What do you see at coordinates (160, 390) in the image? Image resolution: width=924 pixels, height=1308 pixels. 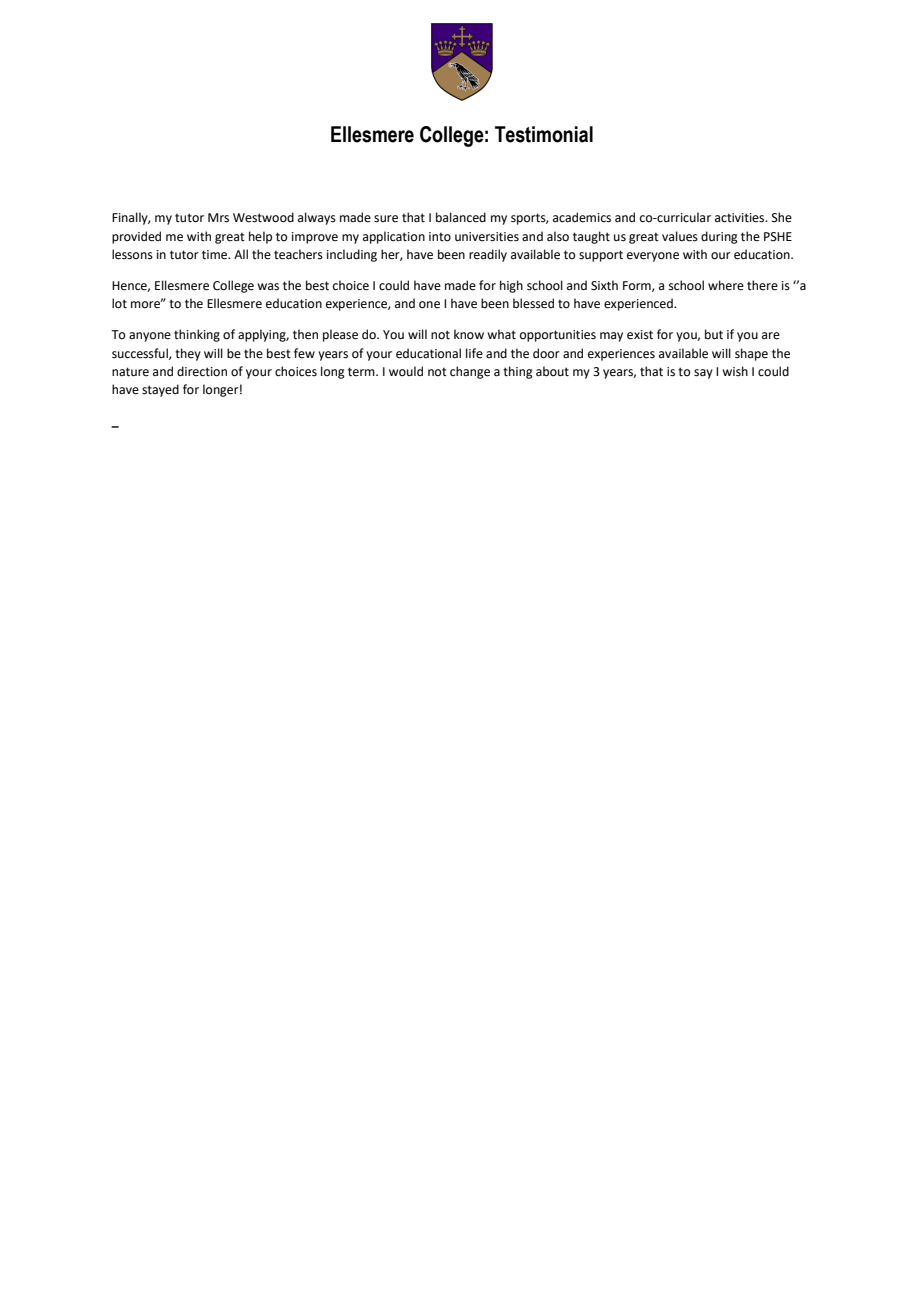 I see `stayed` at bounding box center [160, 390].
